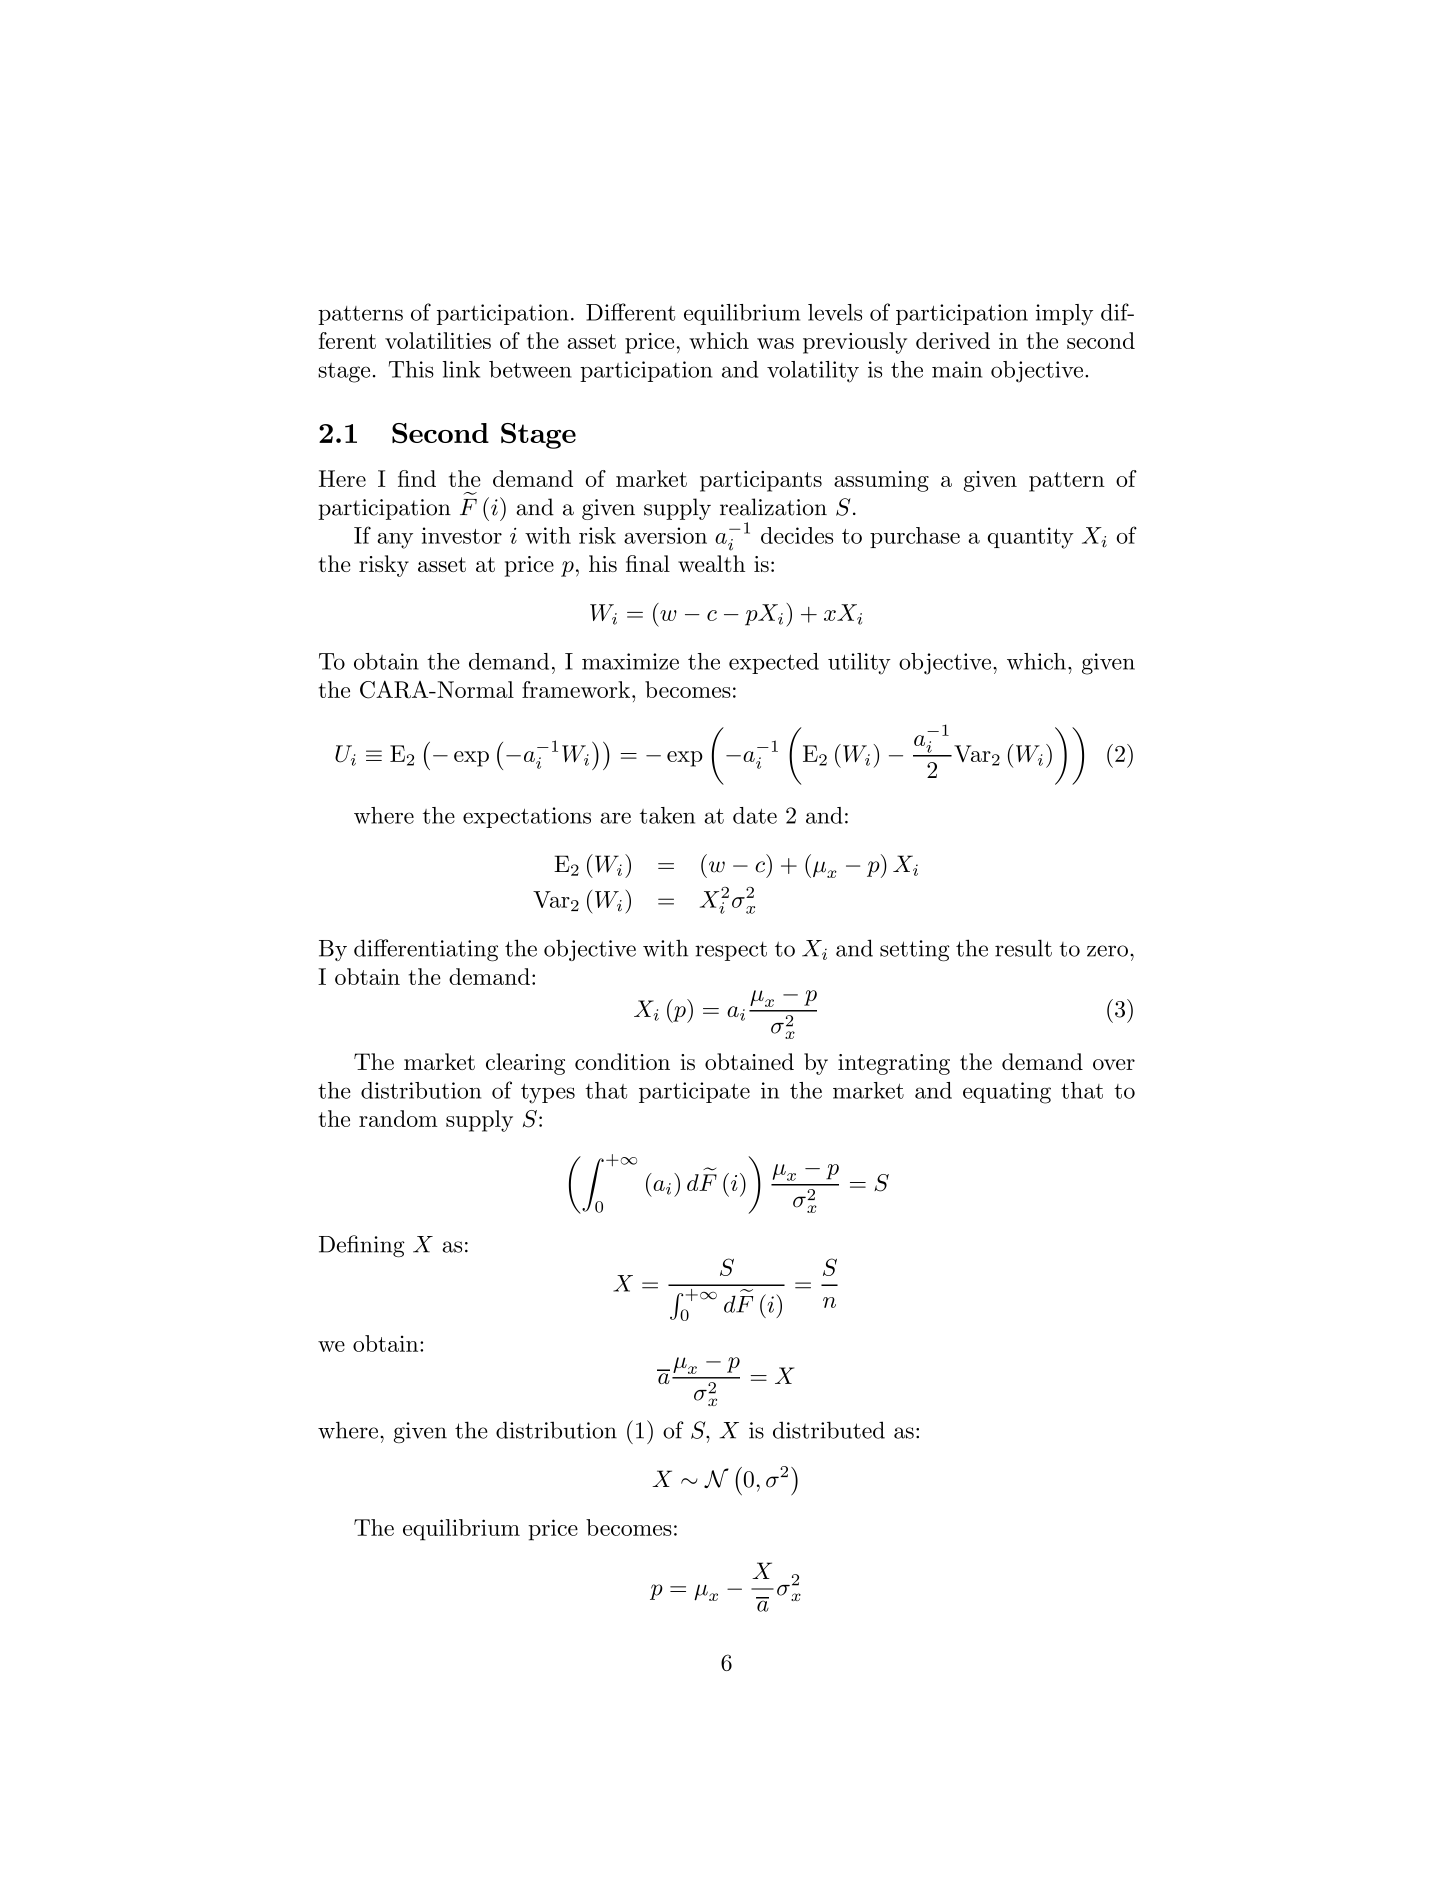 Image resolution: width=1455 pixels, height=1883 pixels. Describe the element at coordinates (1007, 1093) in the screenshot. I see `equating` at that location.
